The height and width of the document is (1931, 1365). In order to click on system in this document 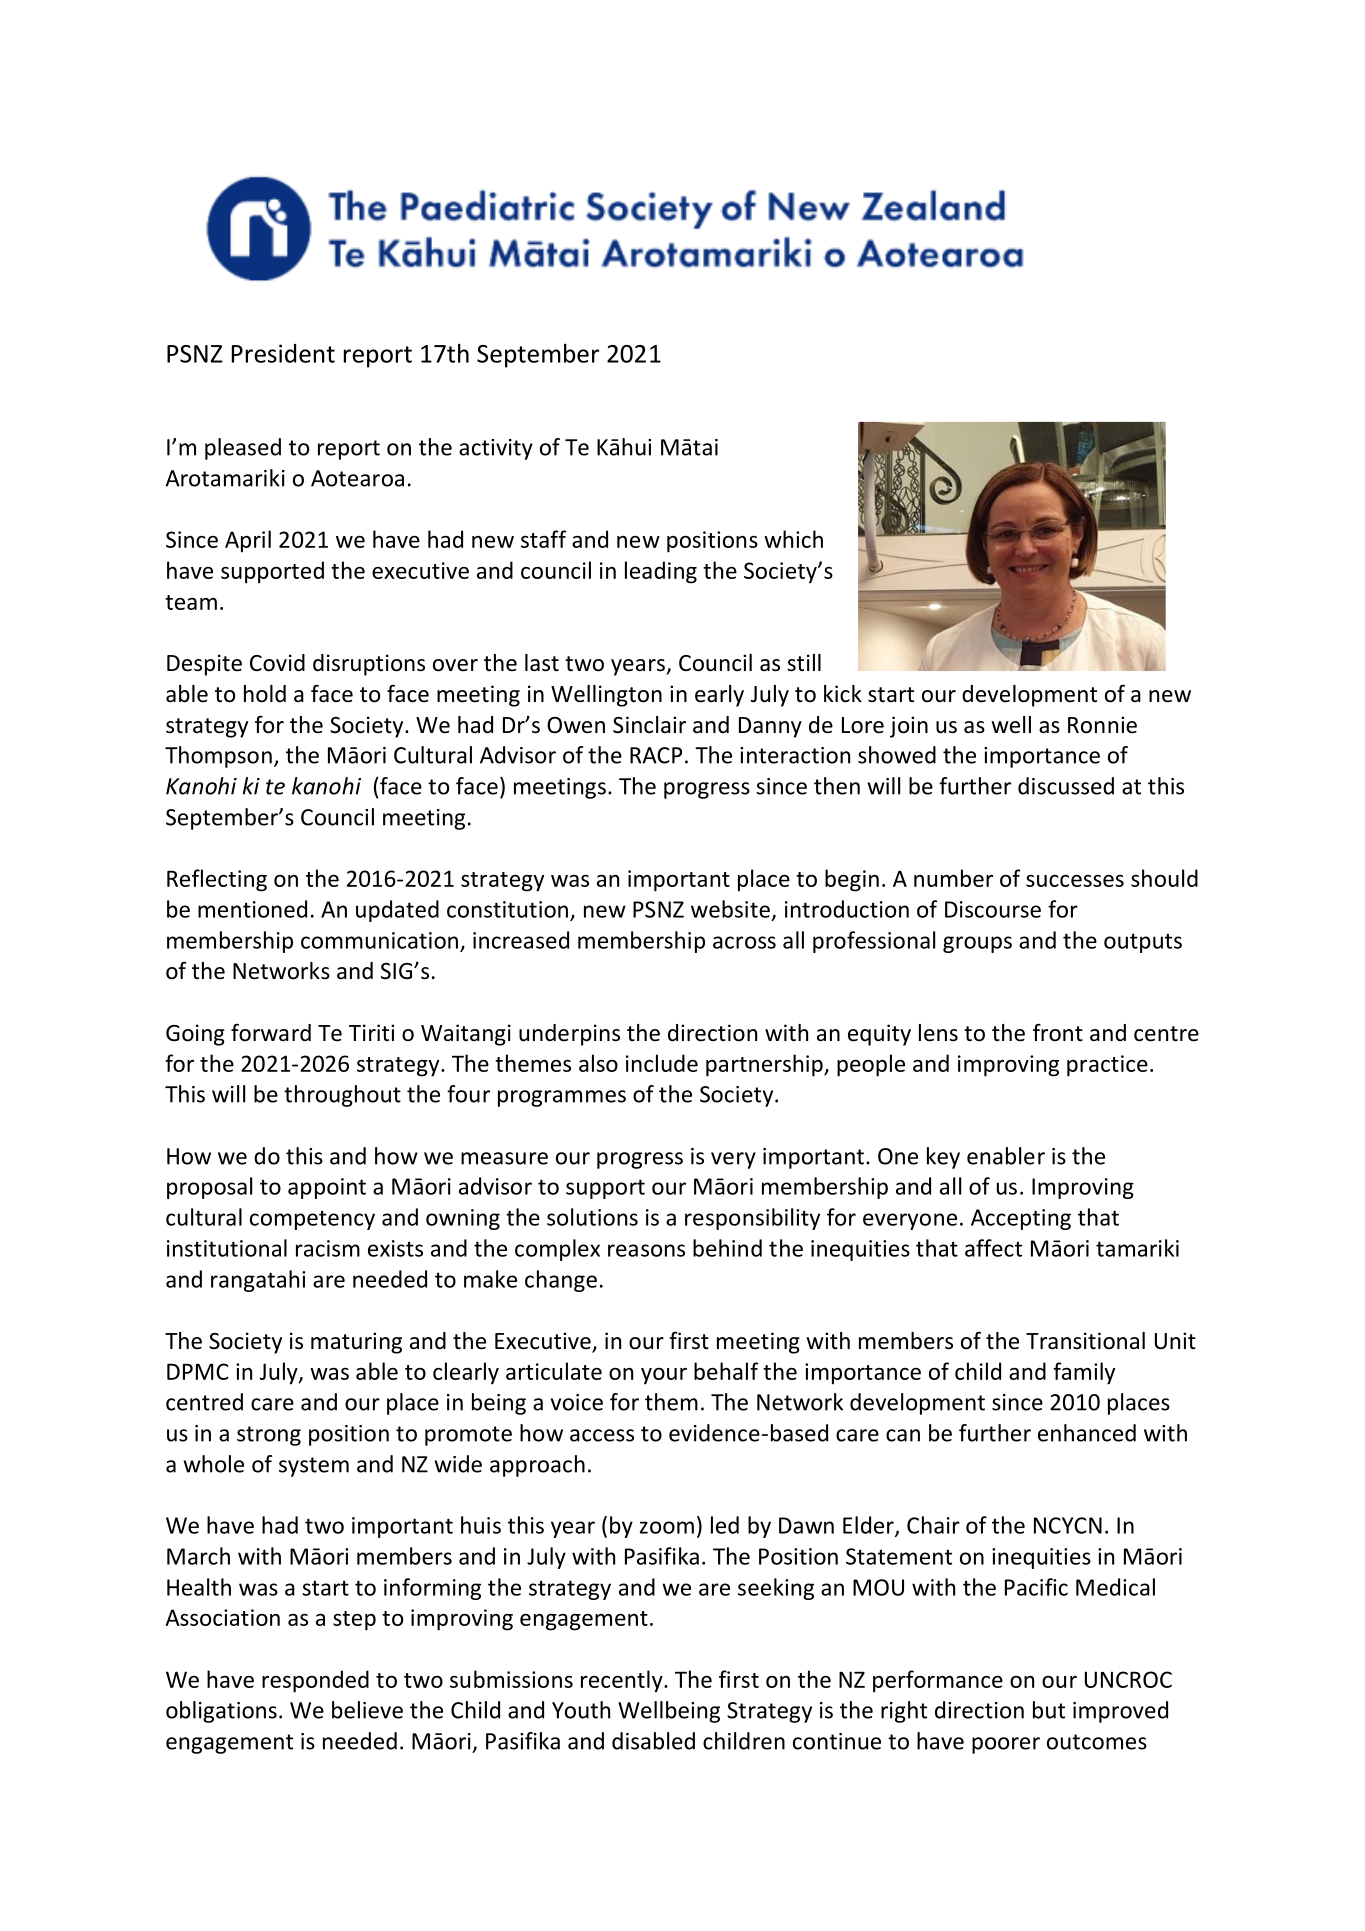, I will do `click(314, 1467)`.
